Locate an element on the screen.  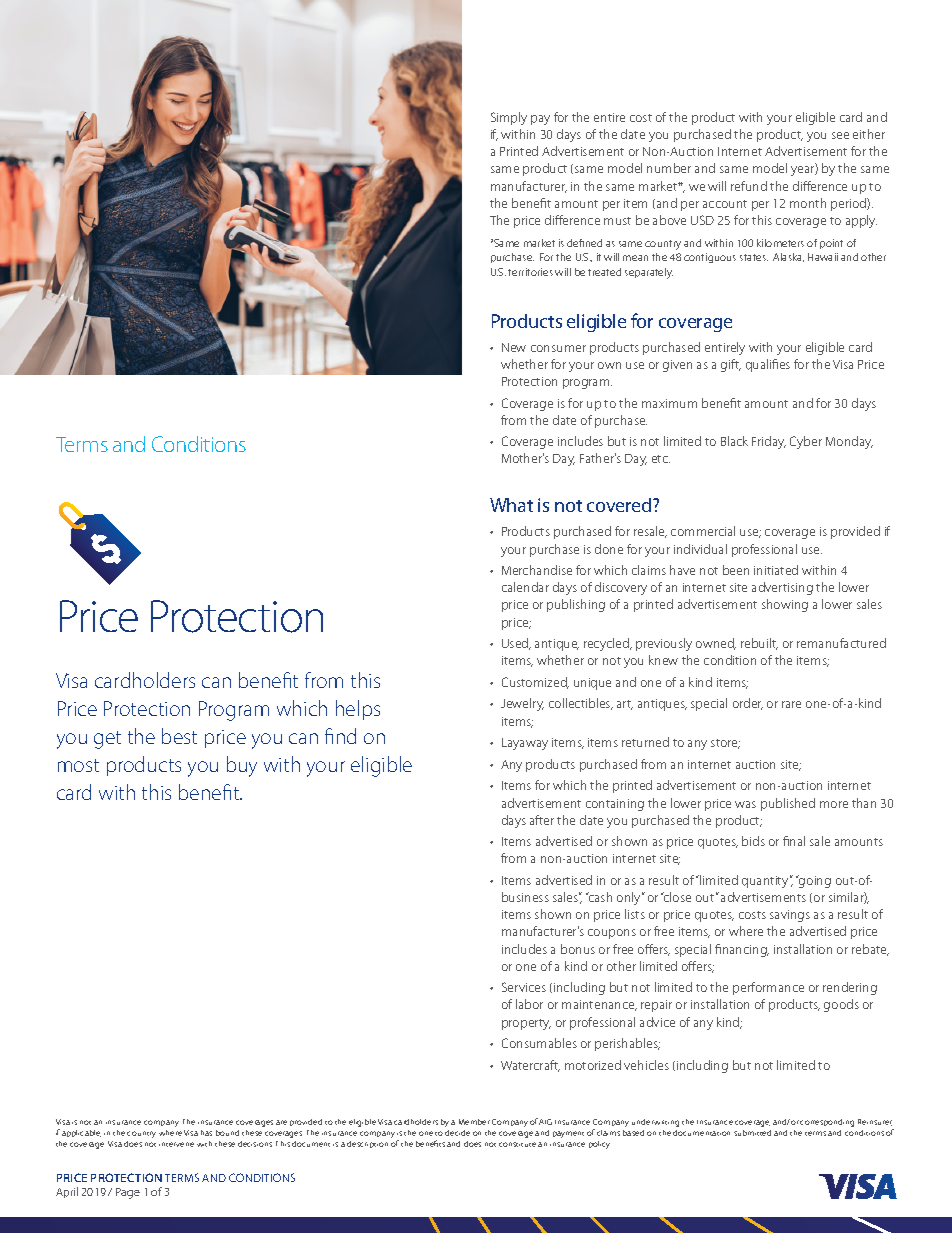
intervene is located at coordinates (176, 1144).
